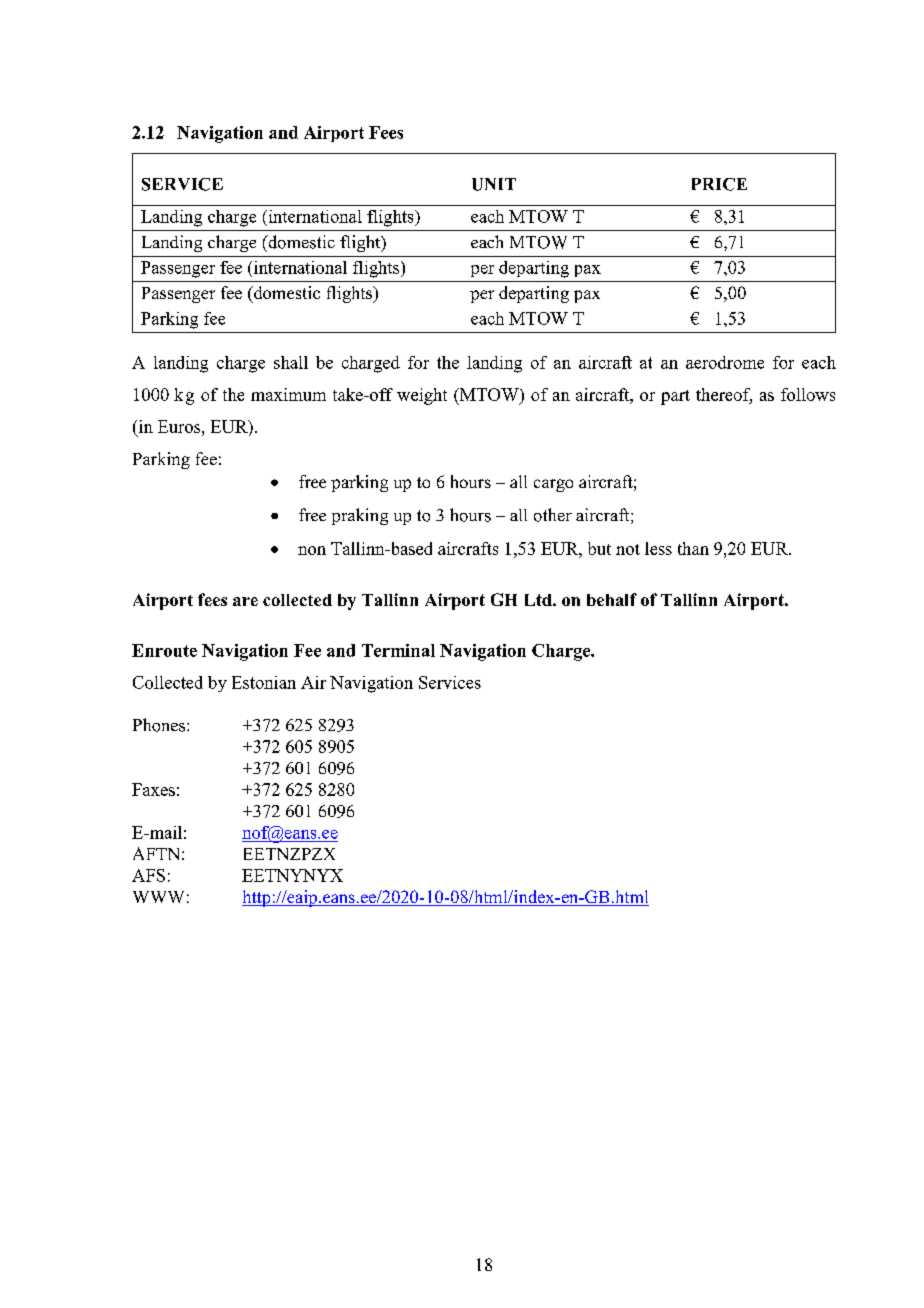 The height and width of the document is (1308, 924). What do you see at coordinates (180, 426) in the document?
I see `Euros` at bounding box center [180, 426].
